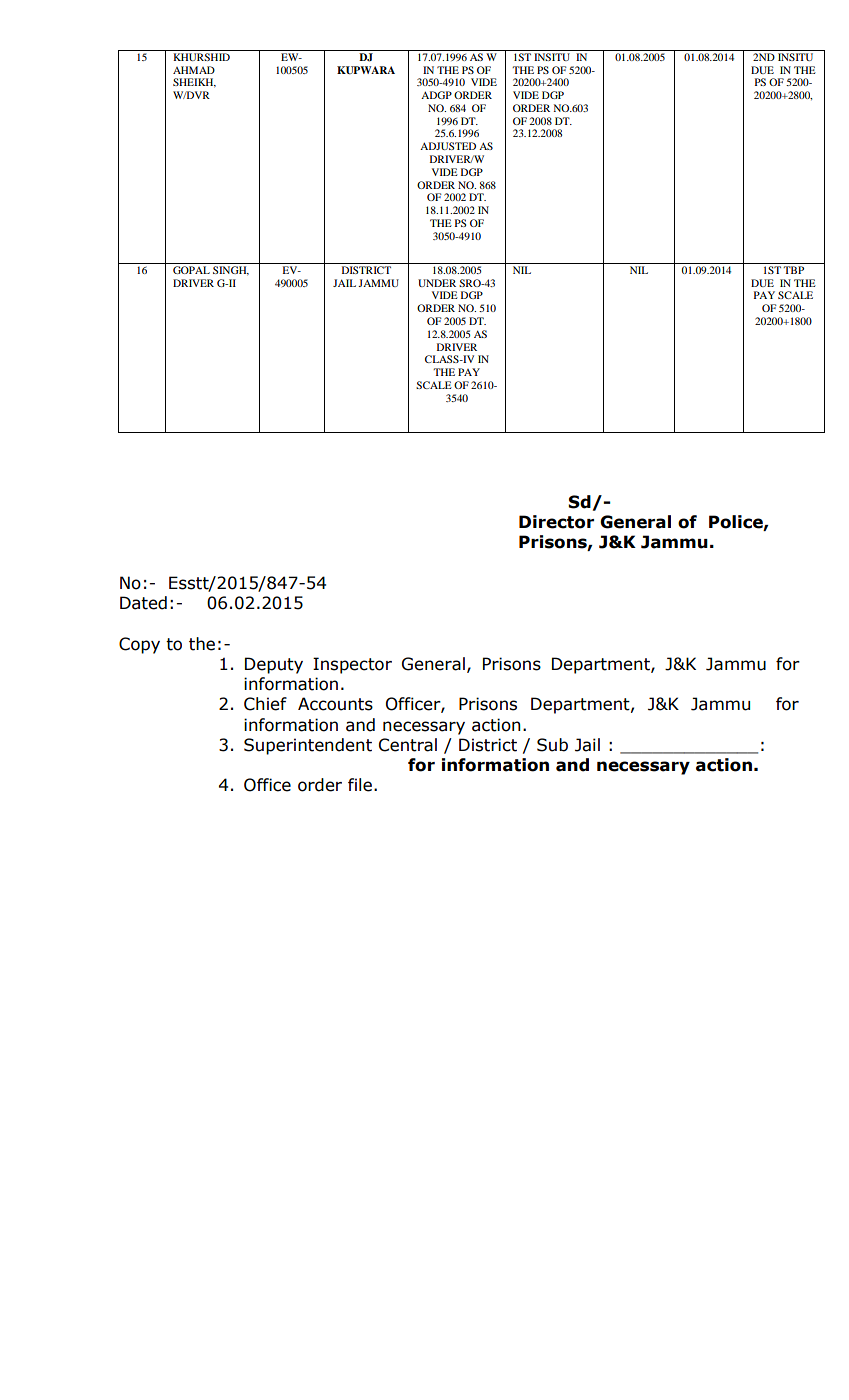  I want to click on Inspector, so click(352, 665).
